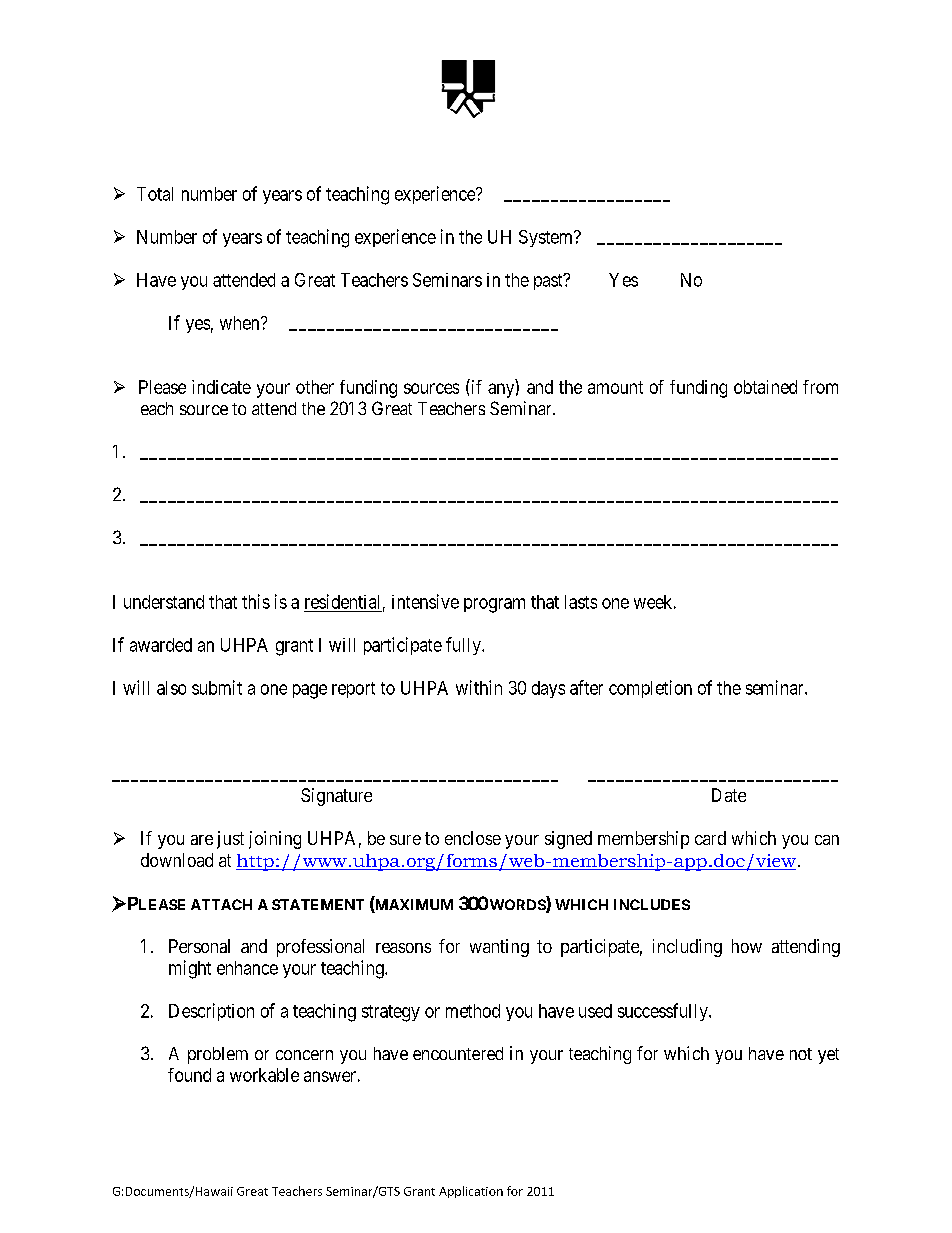 This screenshot has height=1233, width=952. I want to click on not, so click(801, 1054).
